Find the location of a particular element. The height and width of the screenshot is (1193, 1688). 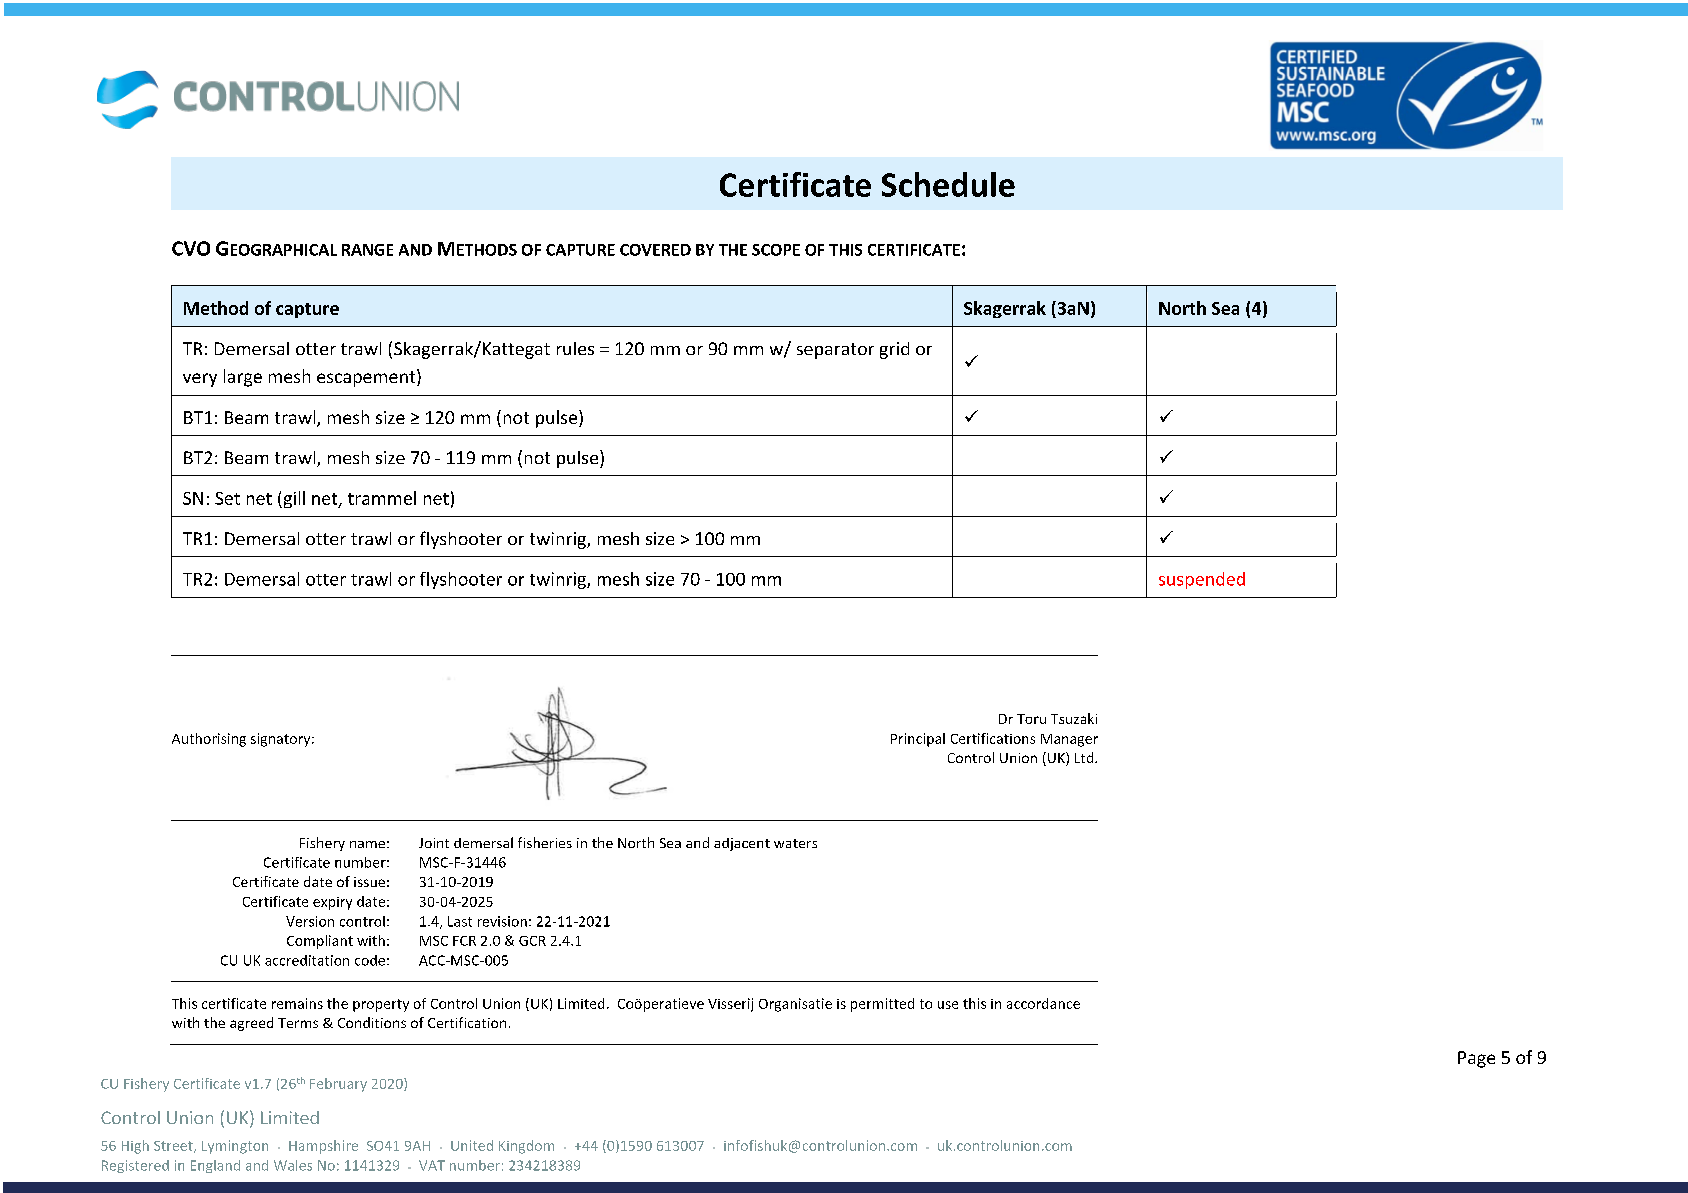

United is located at coordinates (472, 1145).
